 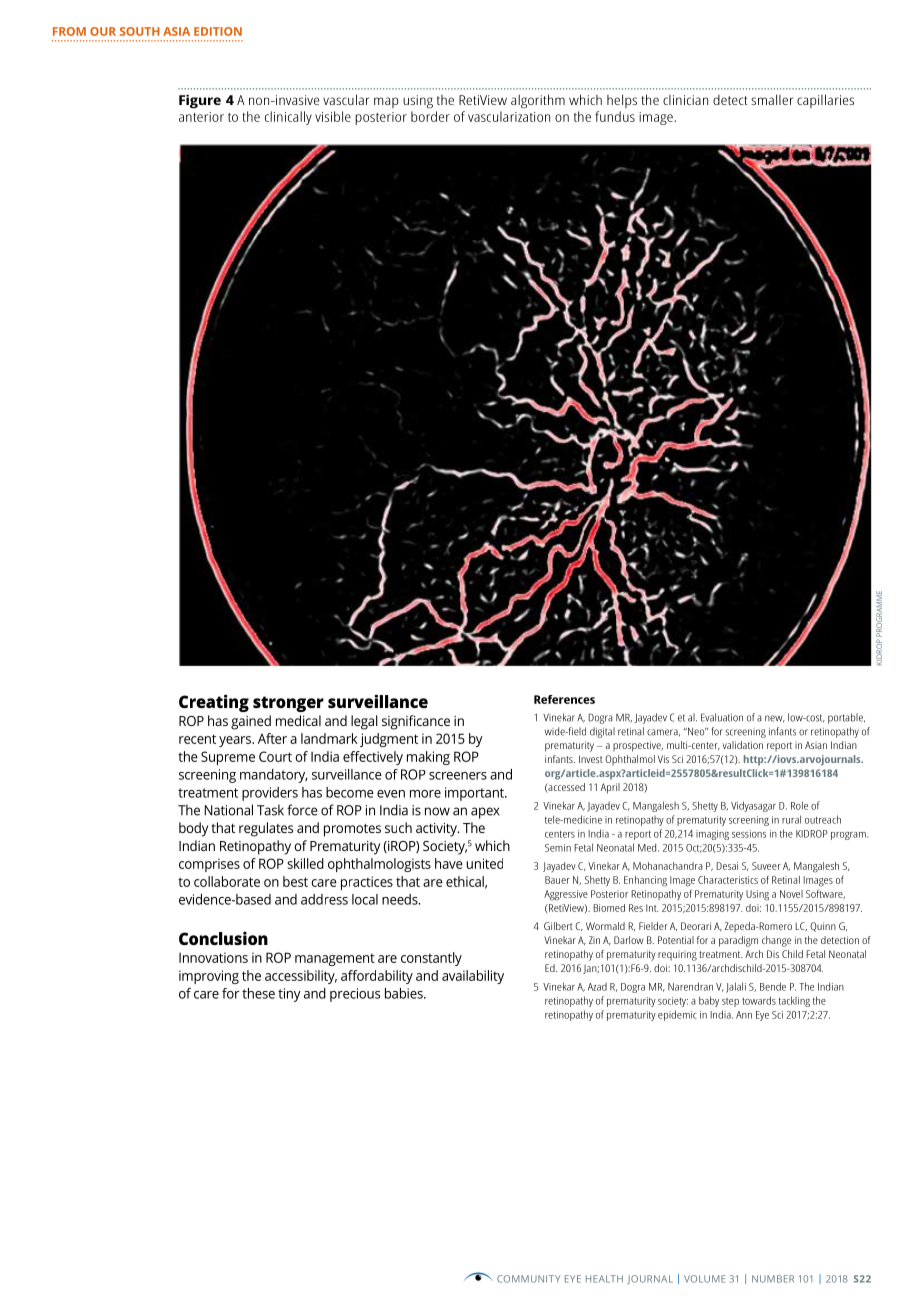 What do you see at coordinates (258, 993) in the screenshot?
I see `these` at bounding box center [258, 993].
